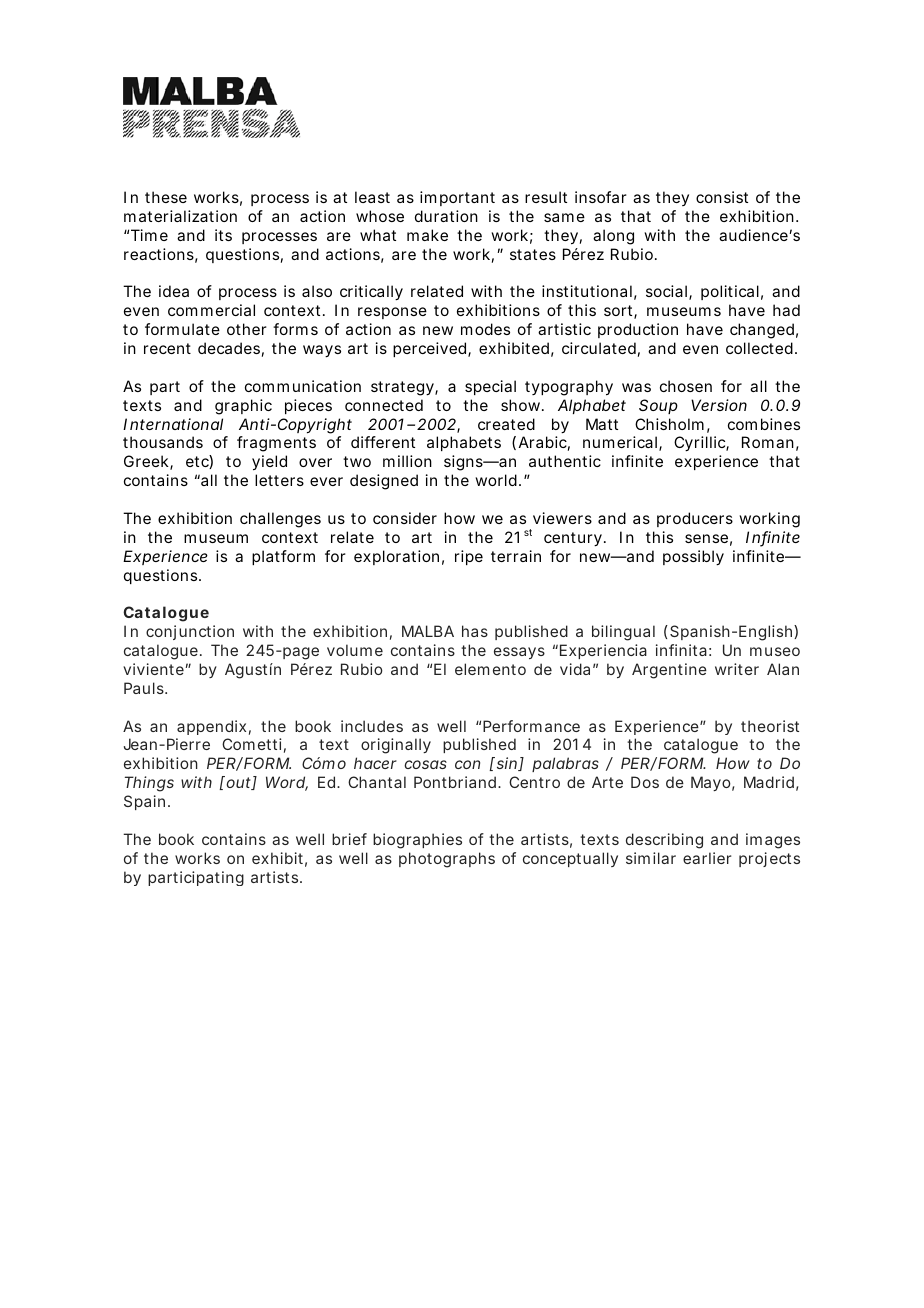  Describe the element at coordinates (475, 631) in the document. I see `has` at that location.
